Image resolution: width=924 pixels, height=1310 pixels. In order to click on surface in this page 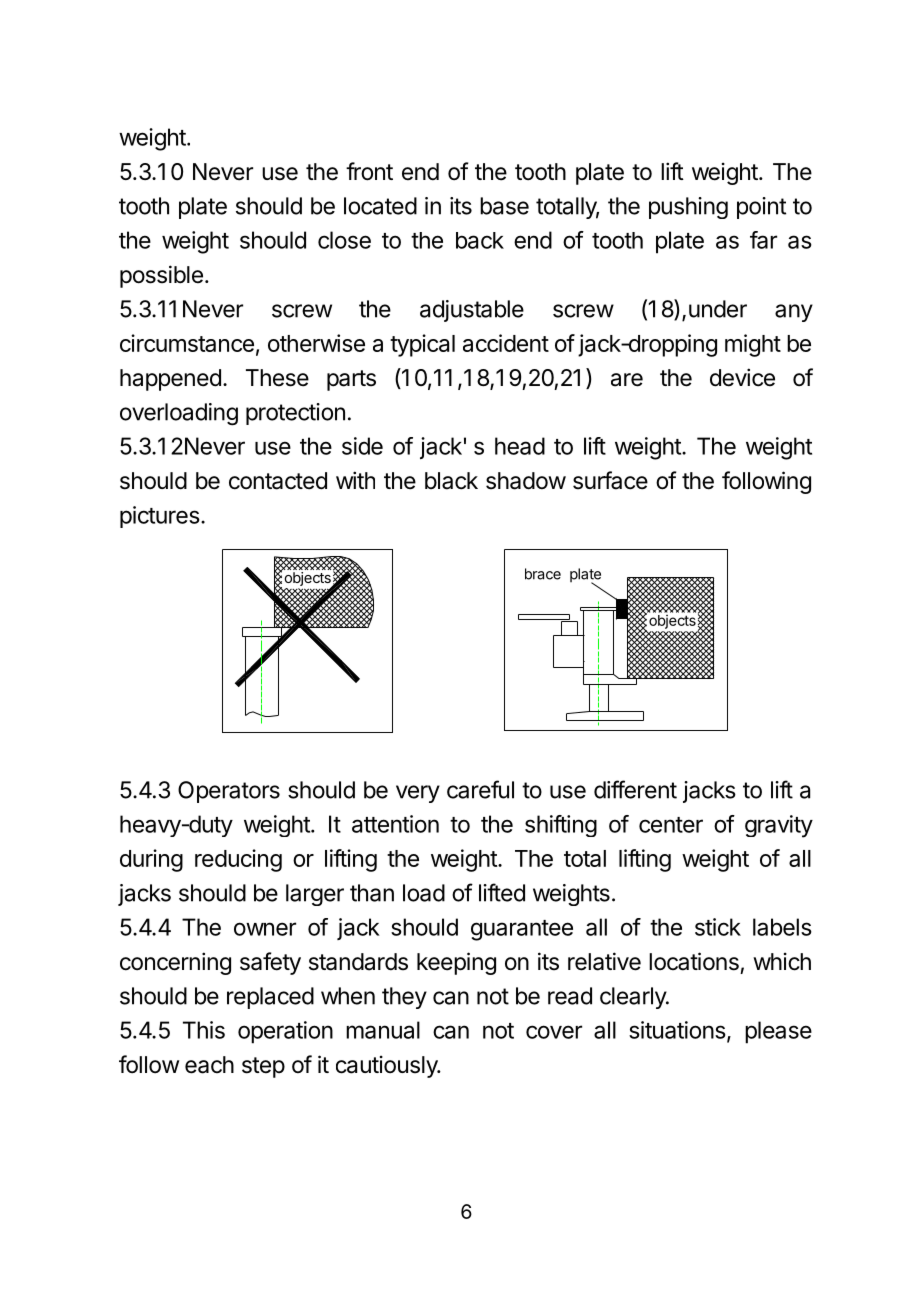, I will do `click(610, 480)`.
